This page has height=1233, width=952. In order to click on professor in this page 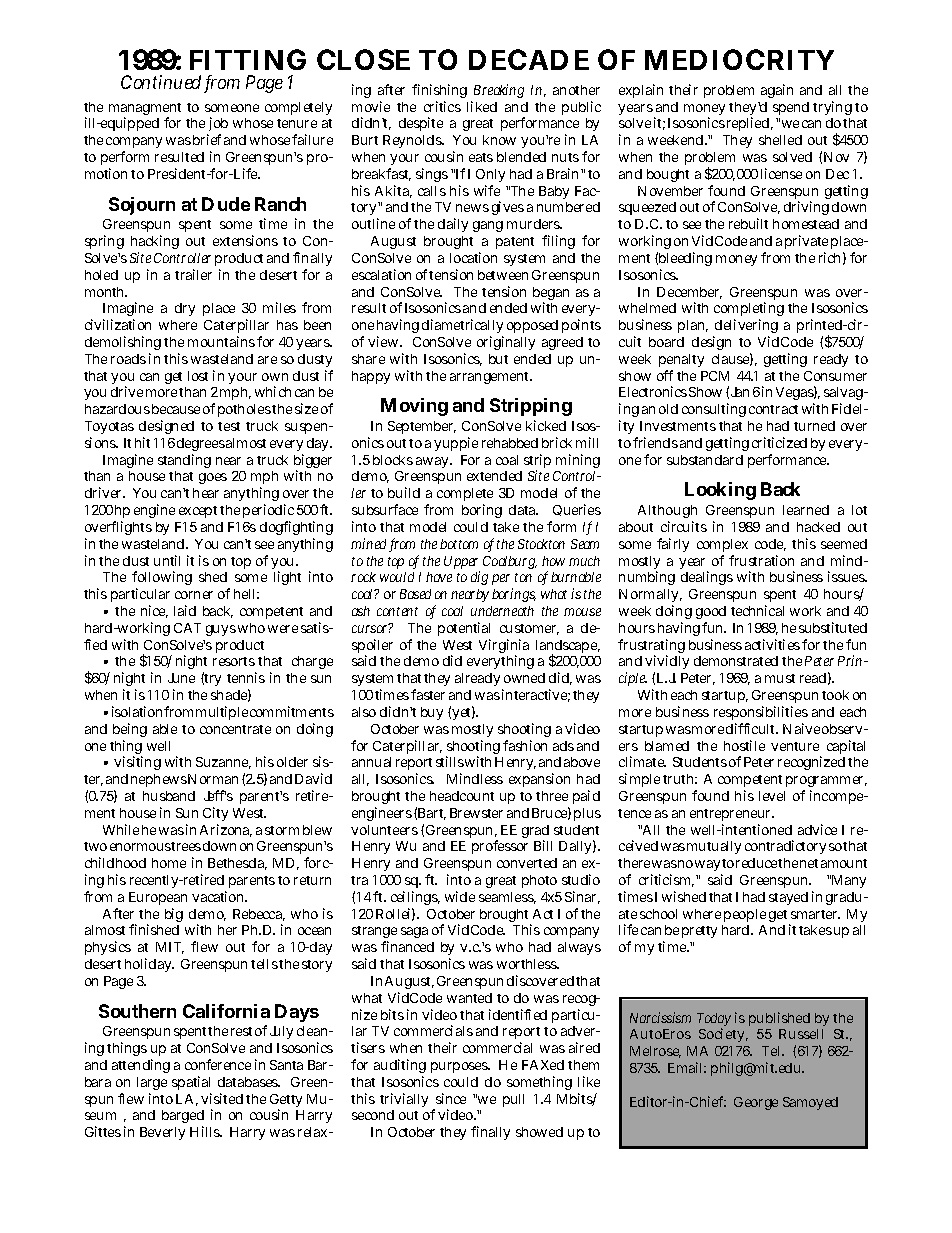, I will do `click(500, 847)`.
